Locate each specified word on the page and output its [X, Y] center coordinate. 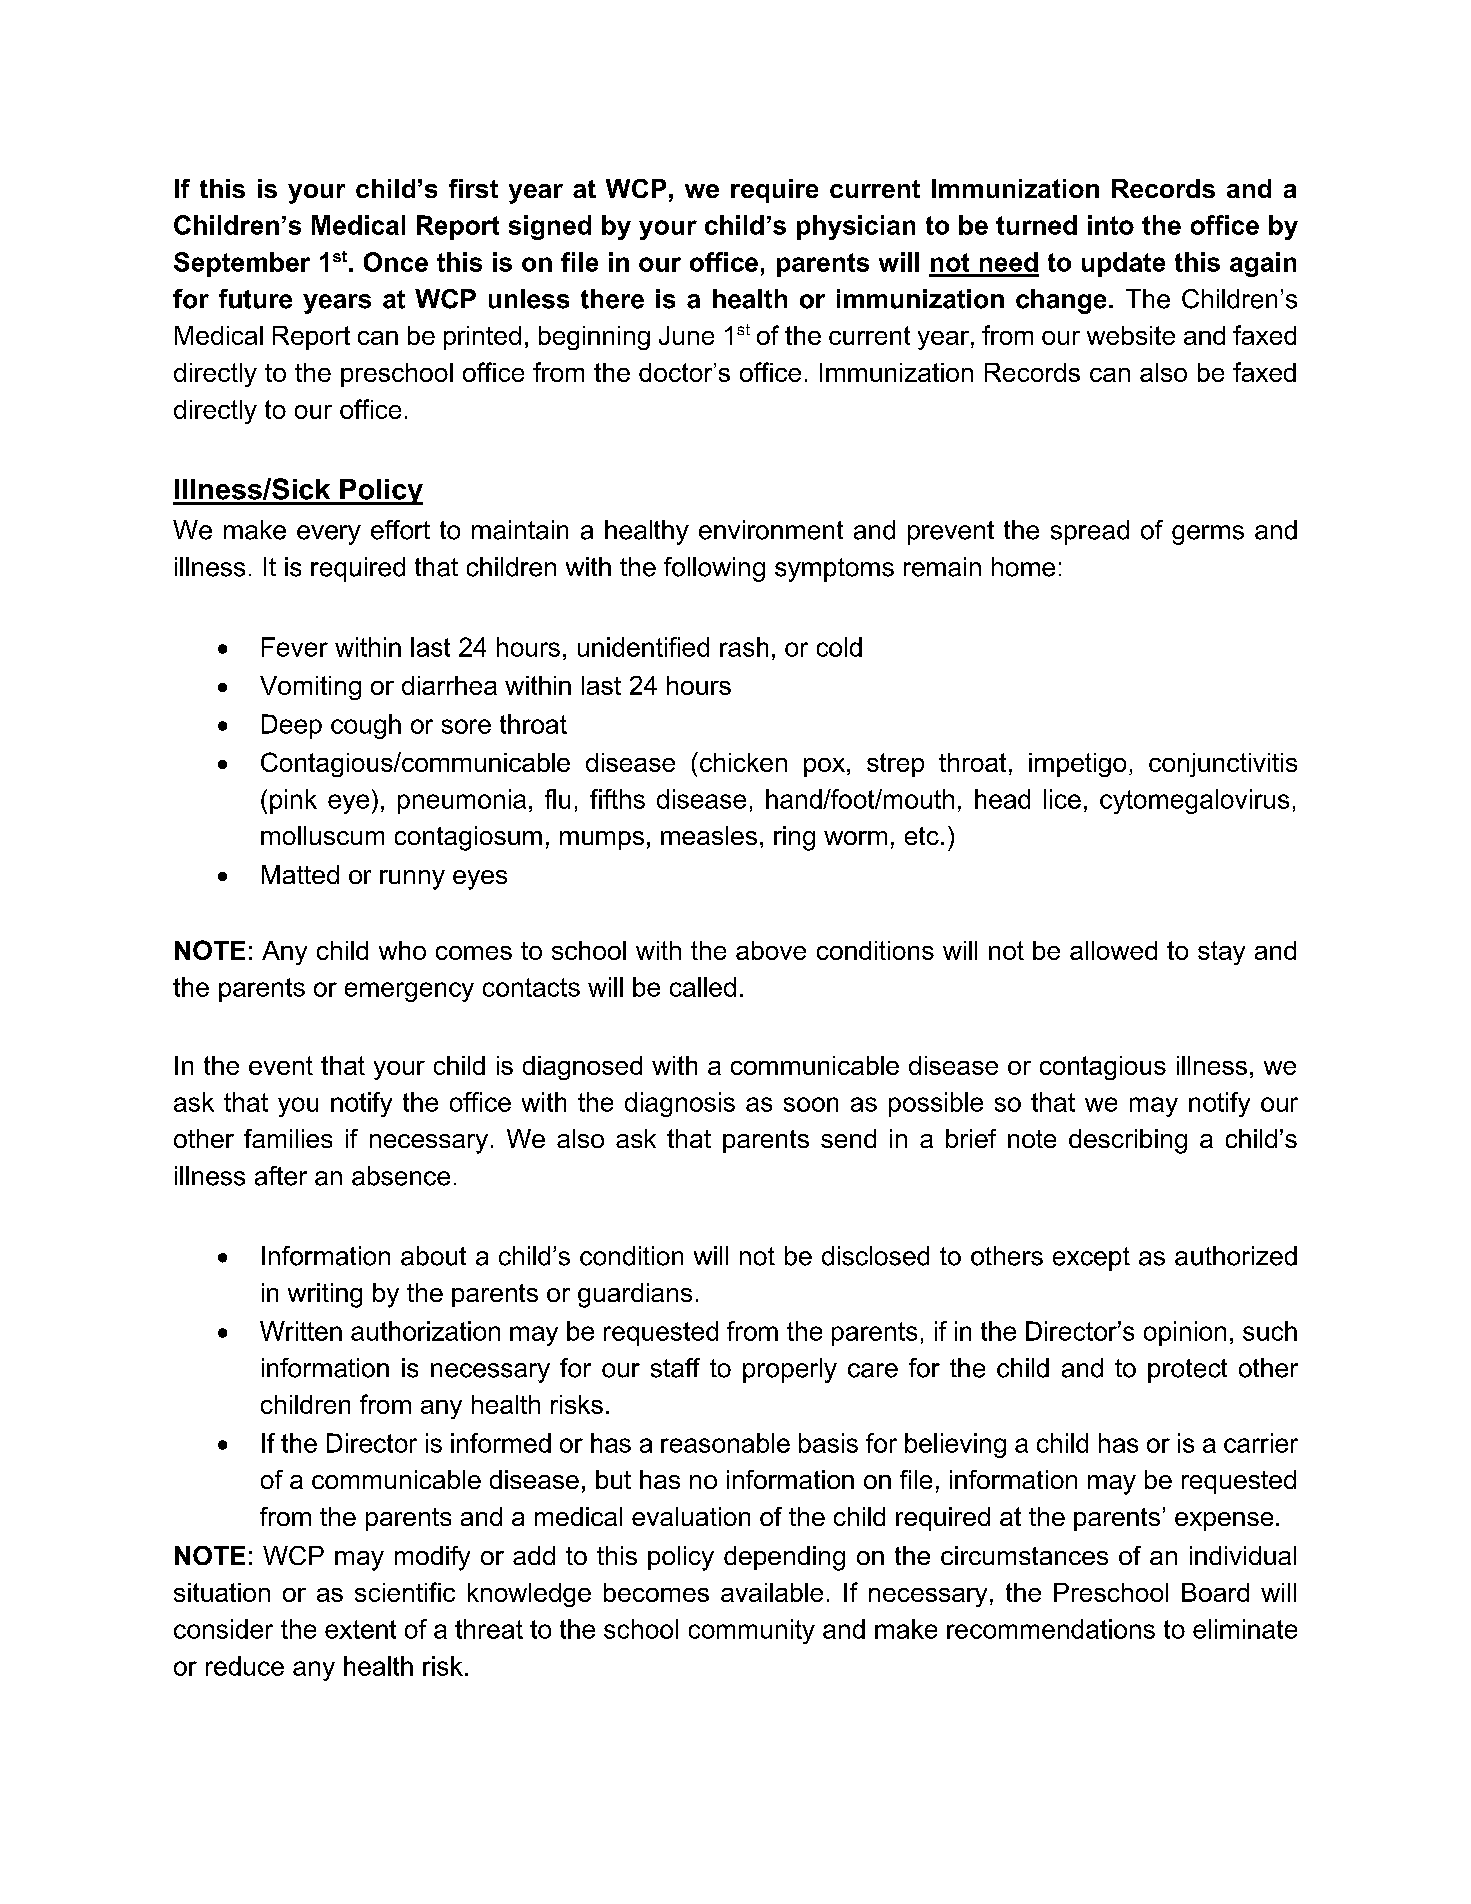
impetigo [1077, 765]
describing [1128, 1141]
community [752, 1631]
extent [360, 1629]
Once [396, 262]
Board [1215, 1592]
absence [401, 1176]
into [1111, 225]
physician [856, 227]
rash [744, 647]
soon [811, 1104]
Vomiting [310, 688]
